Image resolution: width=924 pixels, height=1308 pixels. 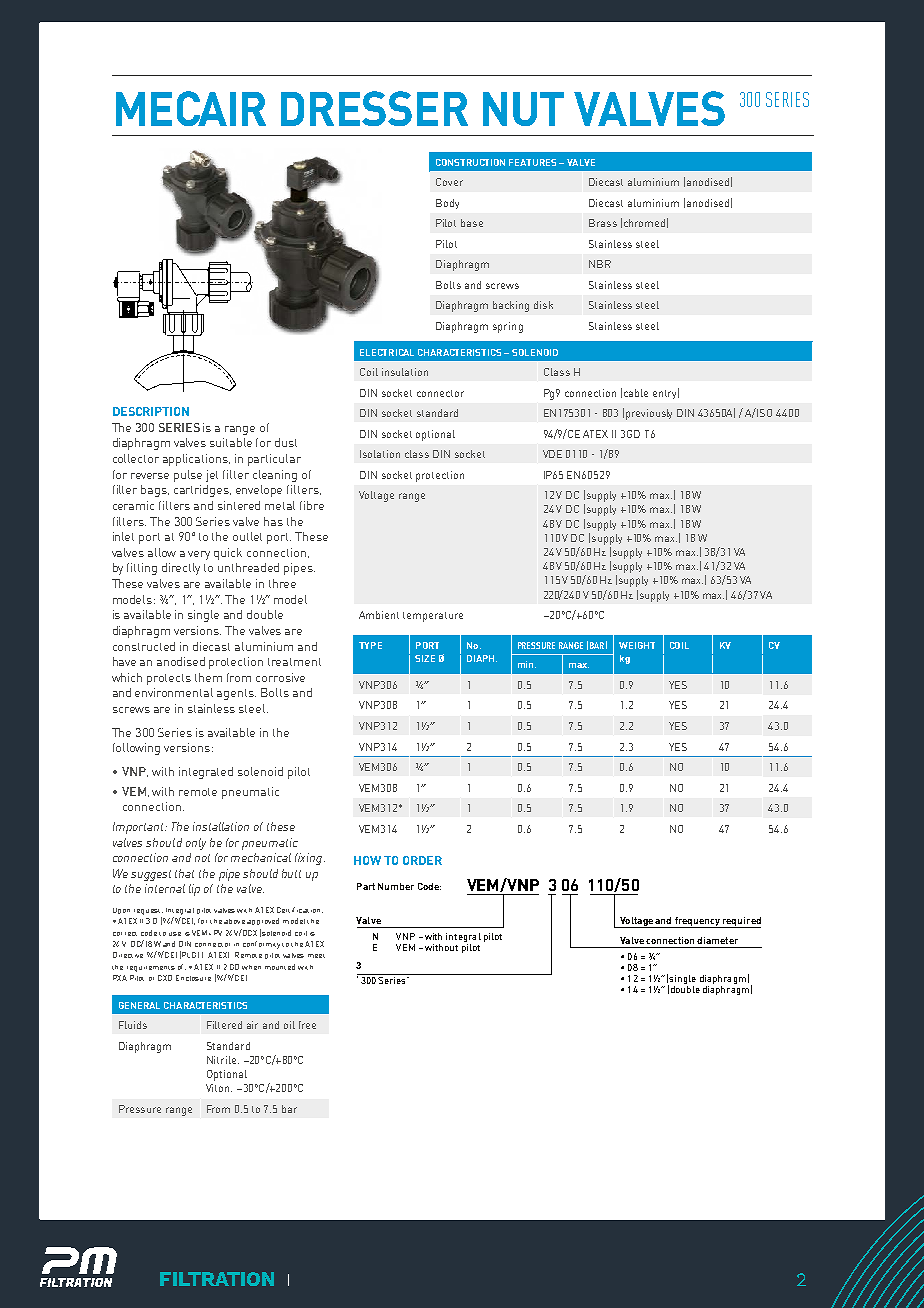 What do you see at coordinates (208, 677) in the screenshot?
I see `them` at bounding box center [208, 677].
